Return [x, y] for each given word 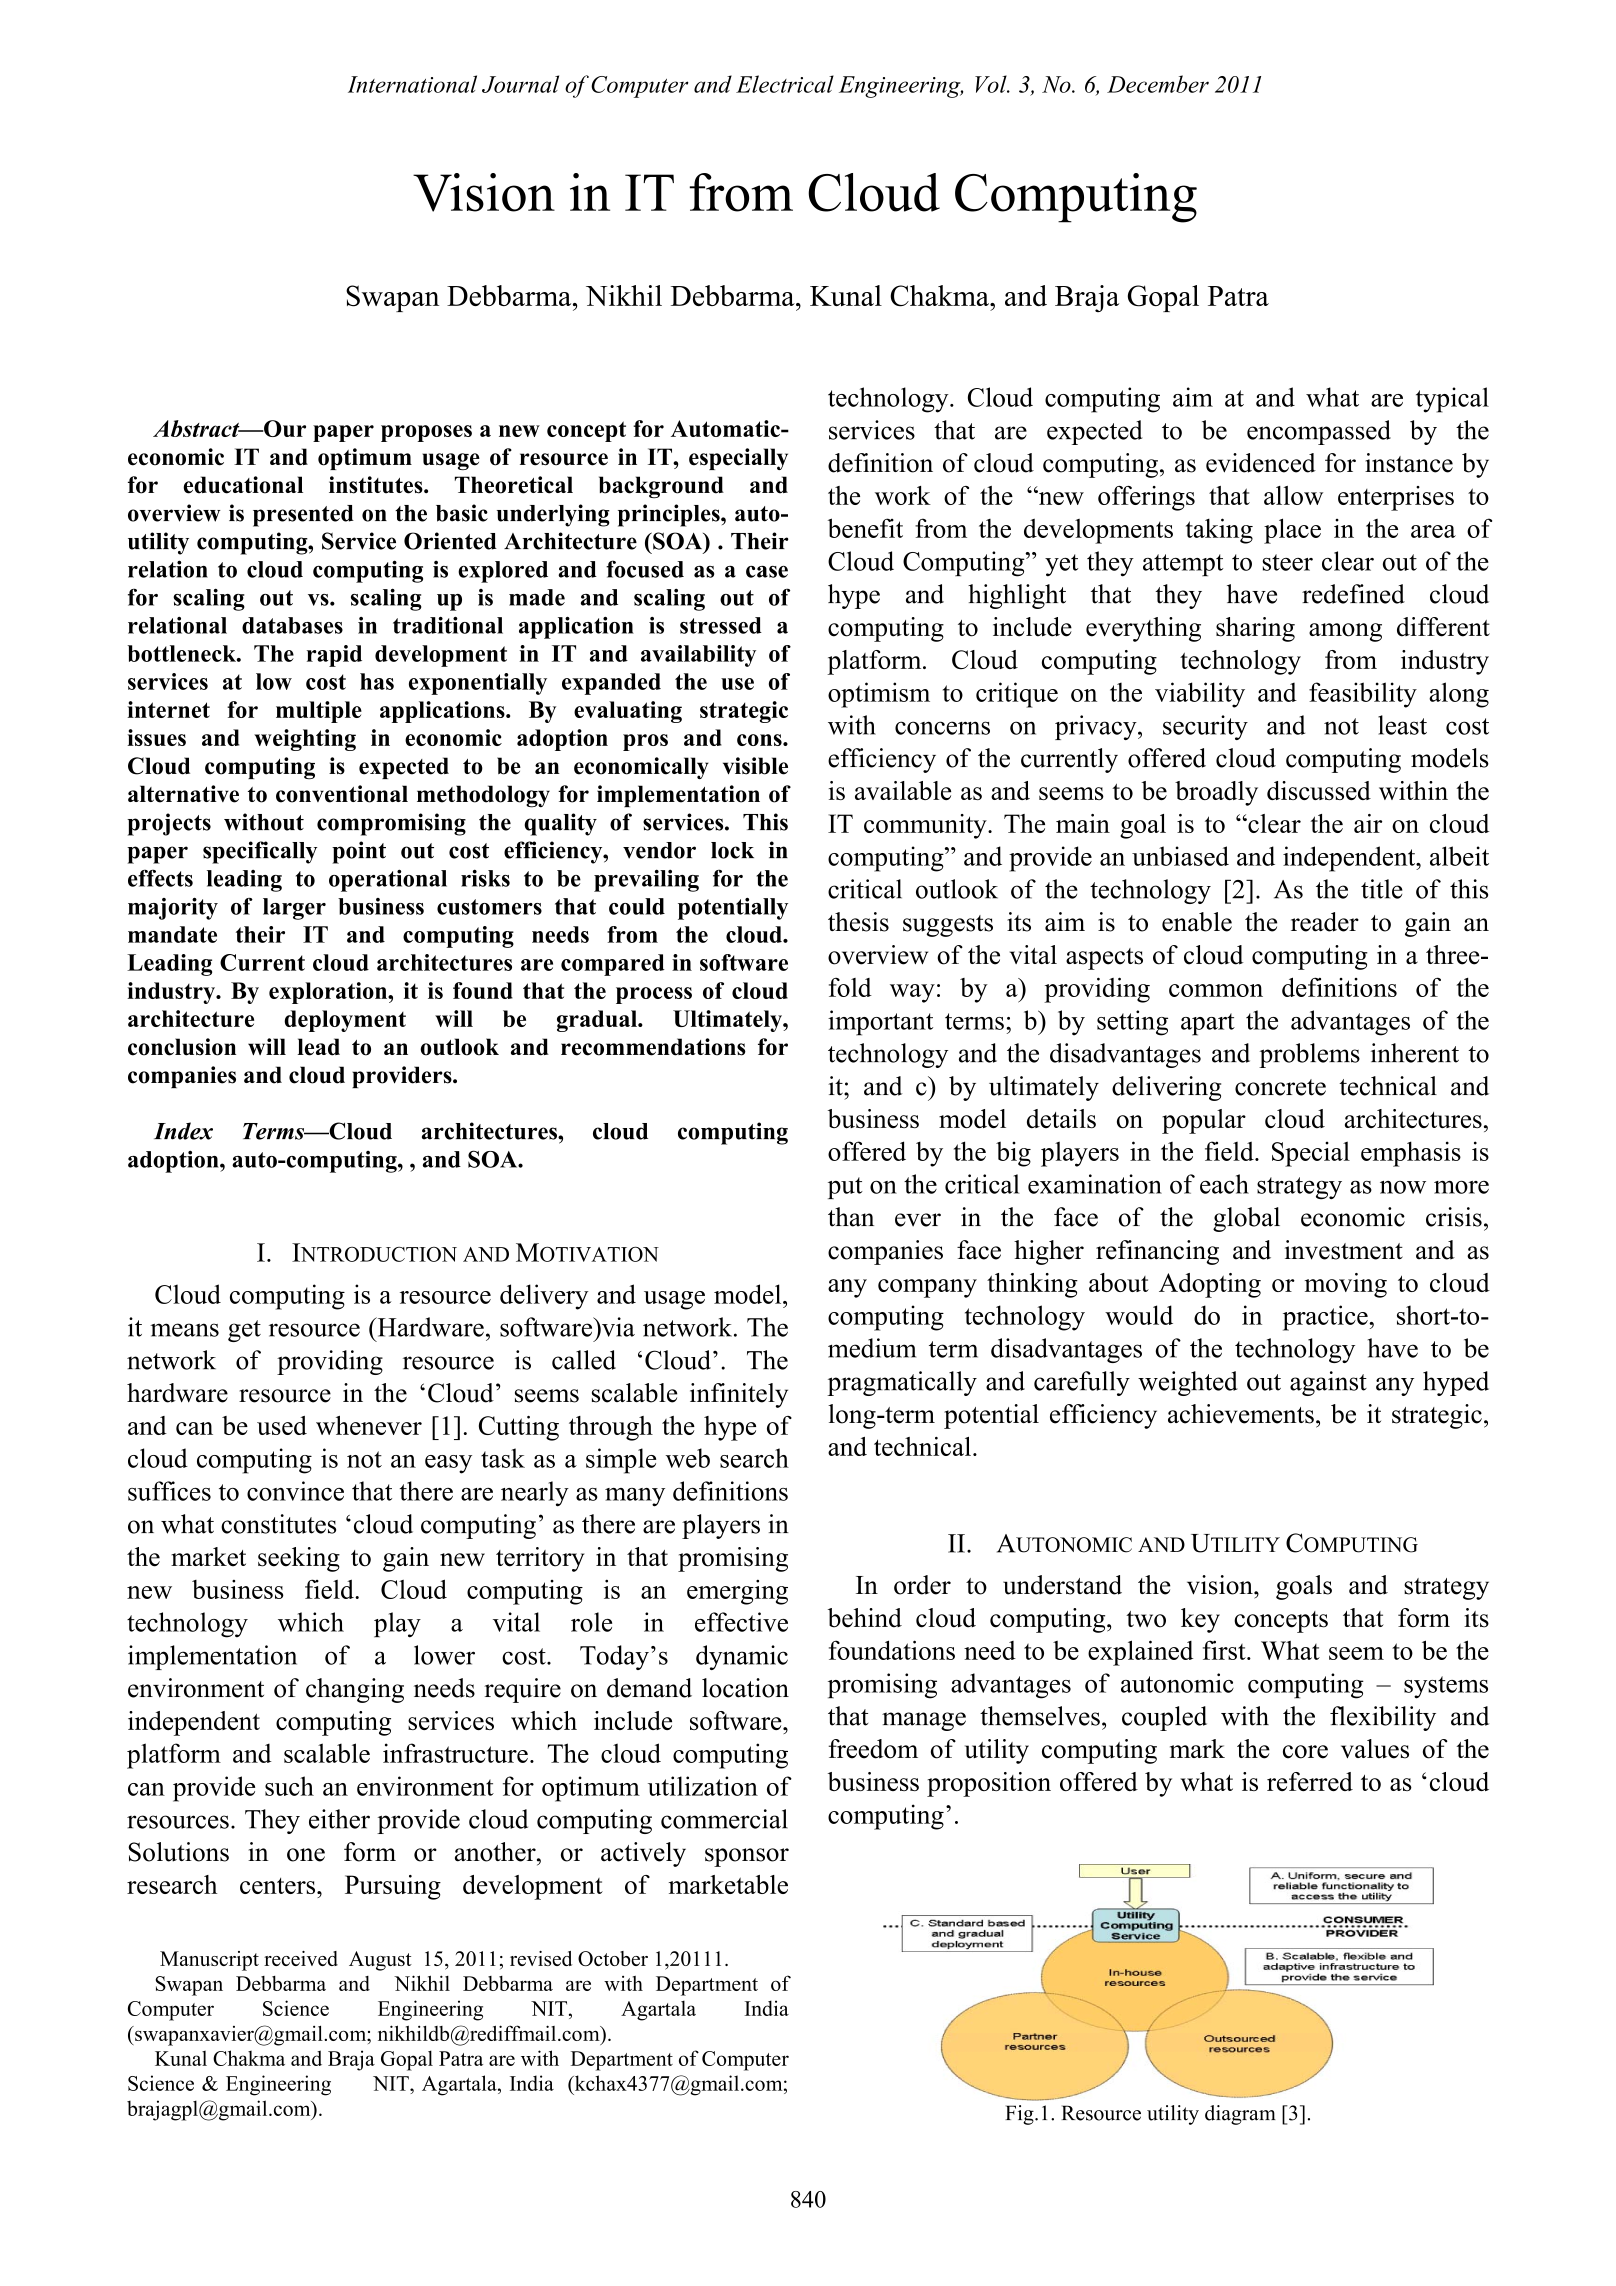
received [301, 1958]
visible [755, 766]
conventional [342, 794]
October [613, 1958]
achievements [1241, 1414]
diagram [1240, 2115]
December [1158, 84]
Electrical [785, 84]
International [412, 84]
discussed [1319, 790]
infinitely [739, 1395]
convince [295, 1491]
